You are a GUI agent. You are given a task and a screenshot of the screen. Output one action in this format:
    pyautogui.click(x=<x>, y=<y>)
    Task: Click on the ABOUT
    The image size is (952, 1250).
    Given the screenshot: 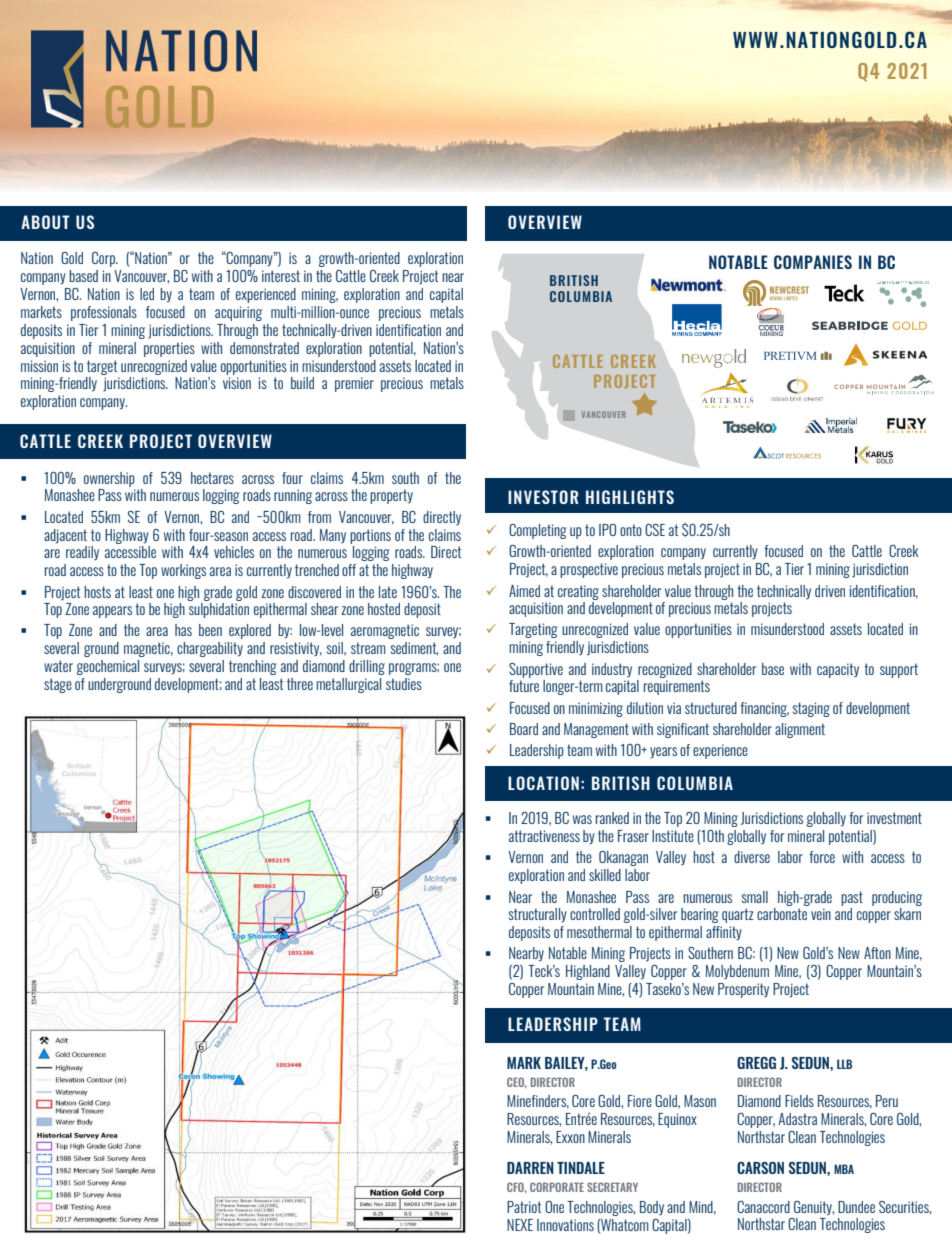 What is the action you would take?
    pyautogui.click(x=45, y=222)
